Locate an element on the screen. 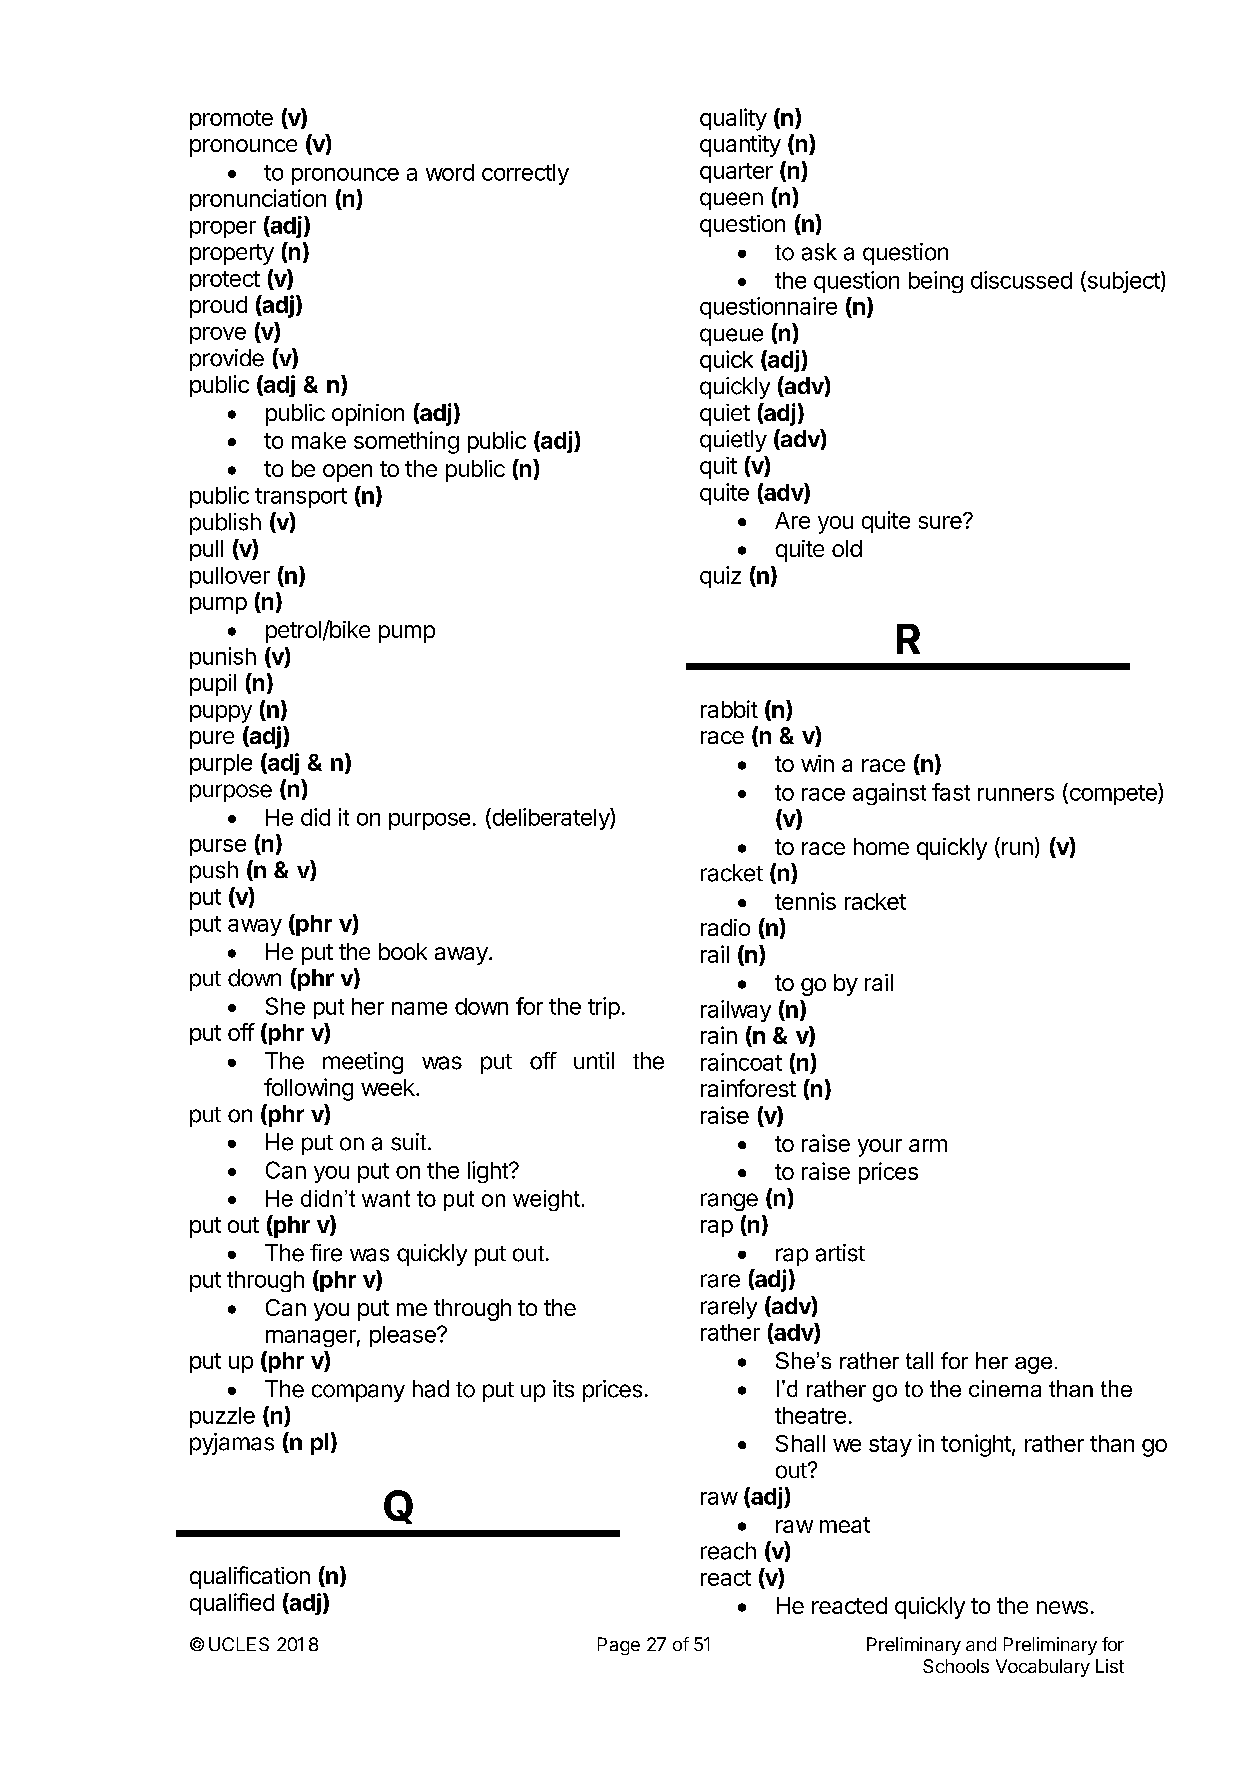  book is located at coordinates (403, 951).
